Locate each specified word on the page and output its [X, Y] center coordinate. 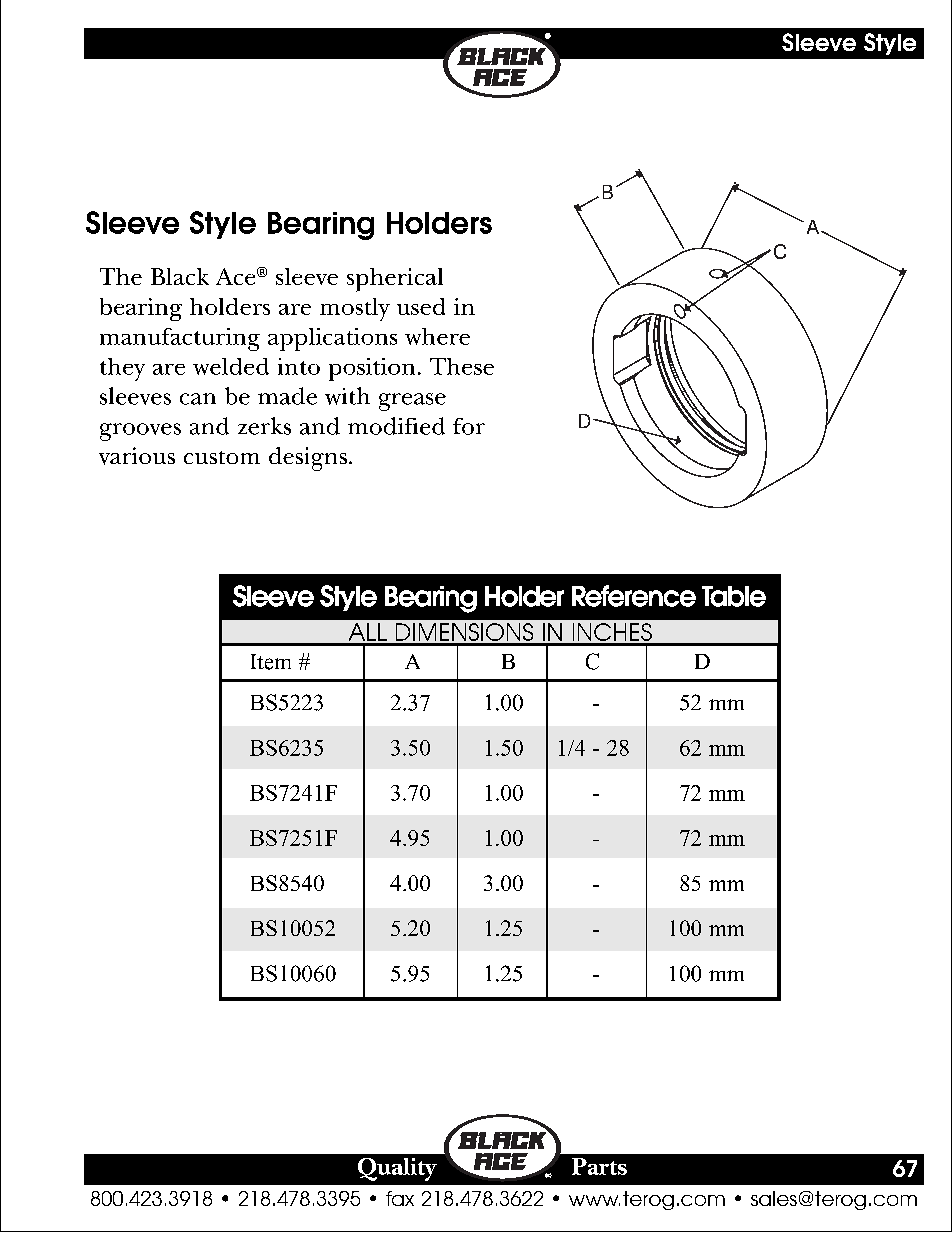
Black [180, 276]
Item [271, 662]
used [421, 306]
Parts [599, 1166]
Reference [634, 596]
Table [734, 596]
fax [400, 1198]
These [462, 366]
